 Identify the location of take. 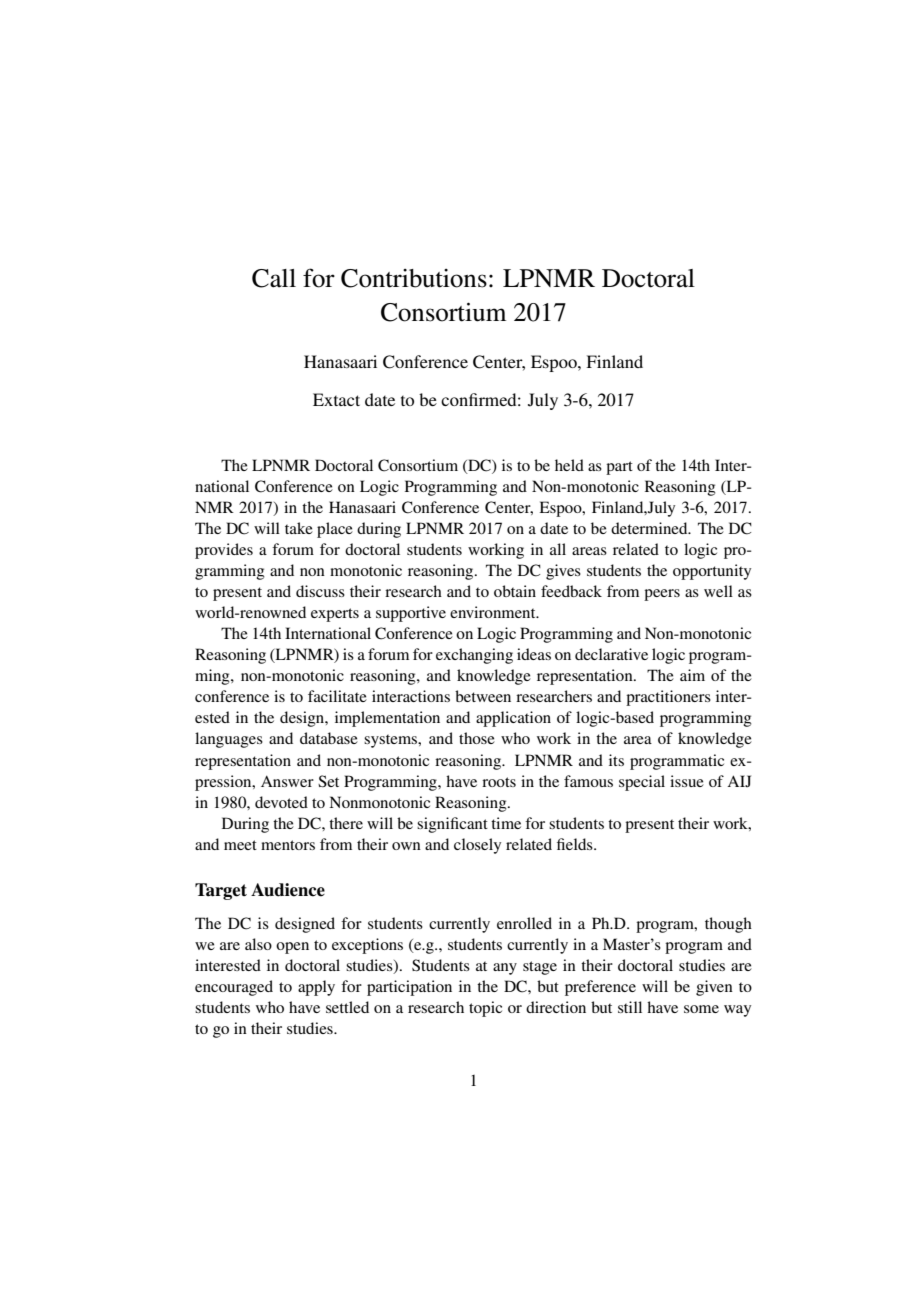
(299, 528).
